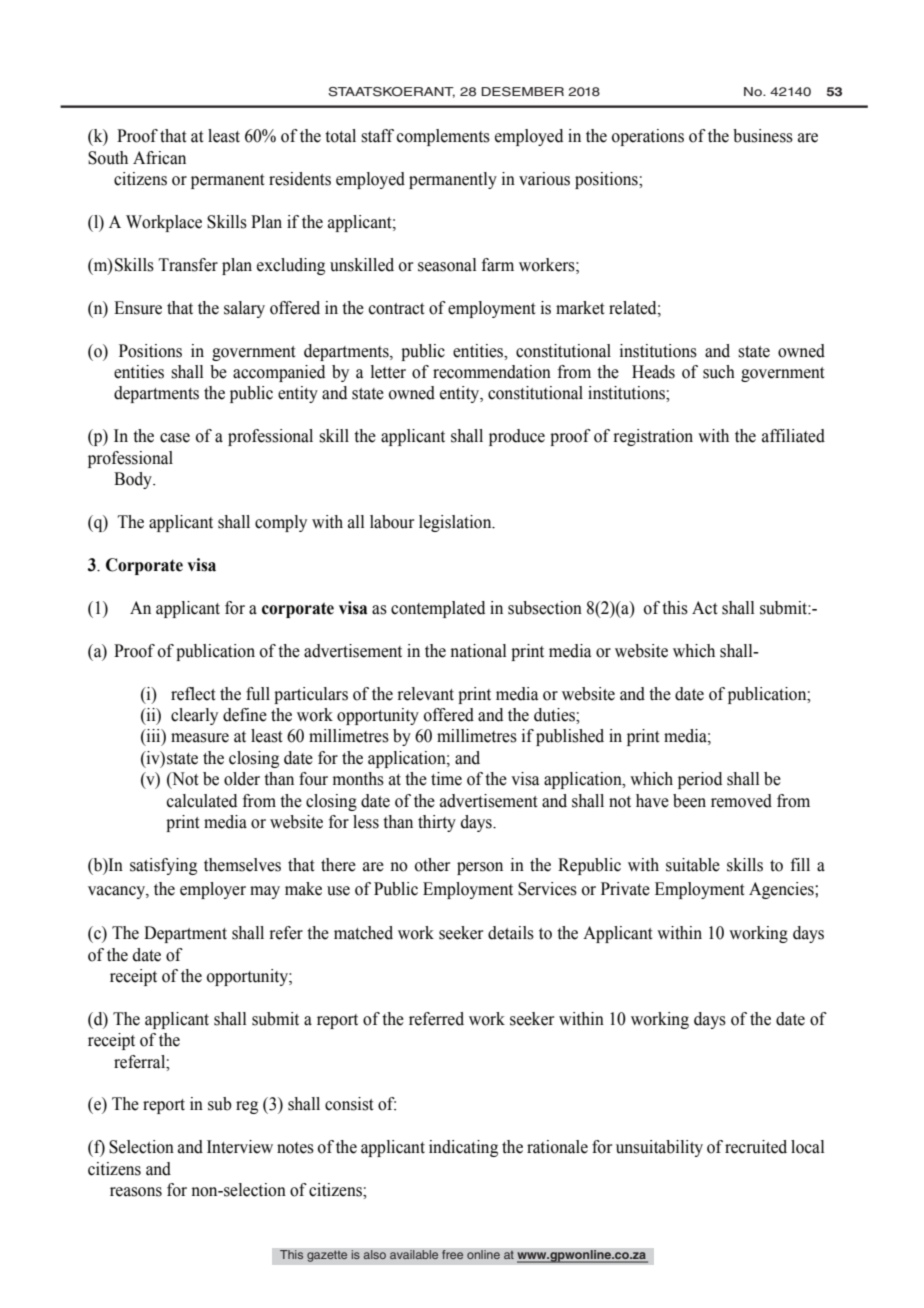 Image resolution: width=924 pixels, height=1308 pixels. I want to click on recruited, so click(756, 1147).
